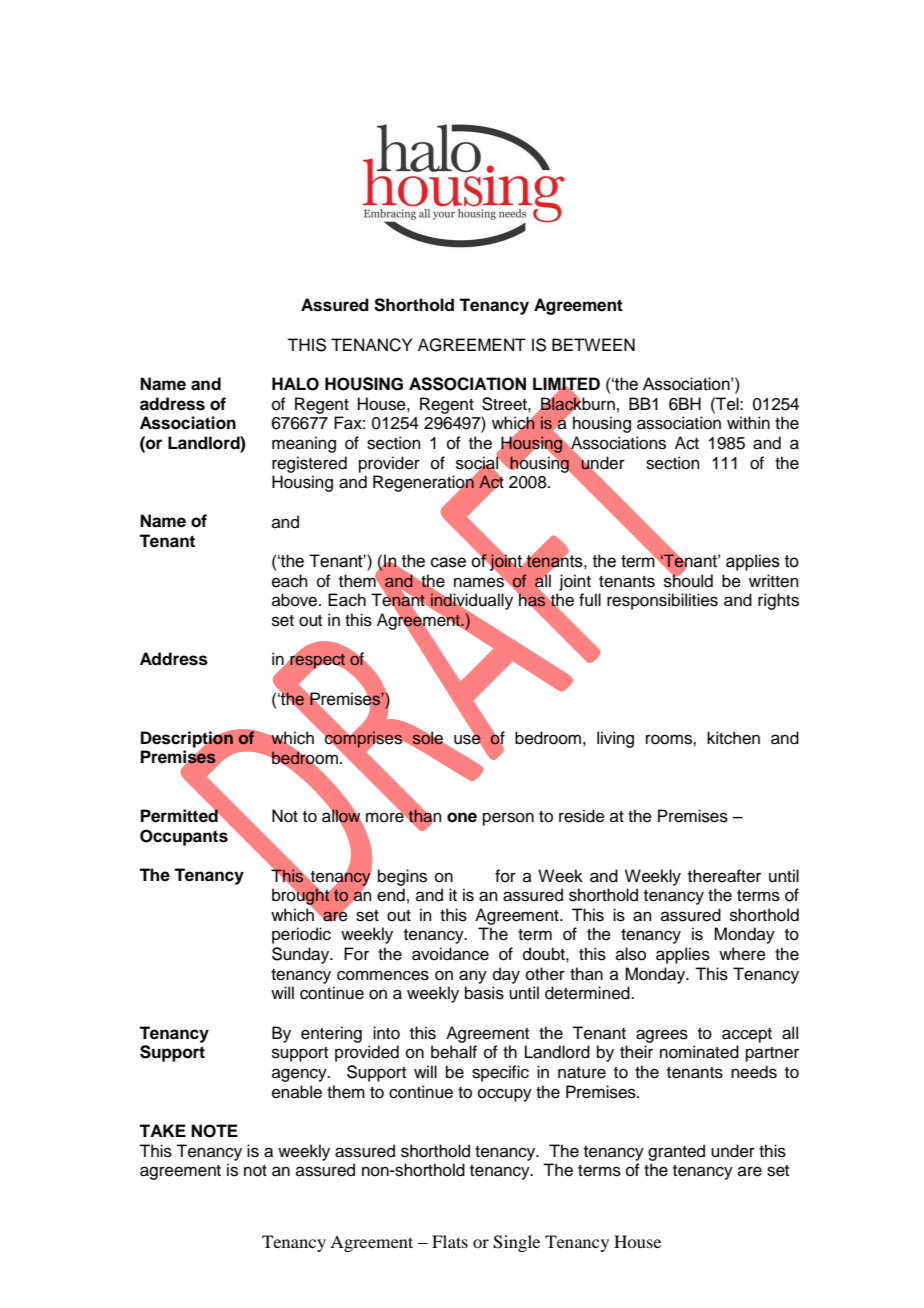 This screenshot has width=924, height=1308. I want to click on kitchen, so click(733, 738).
